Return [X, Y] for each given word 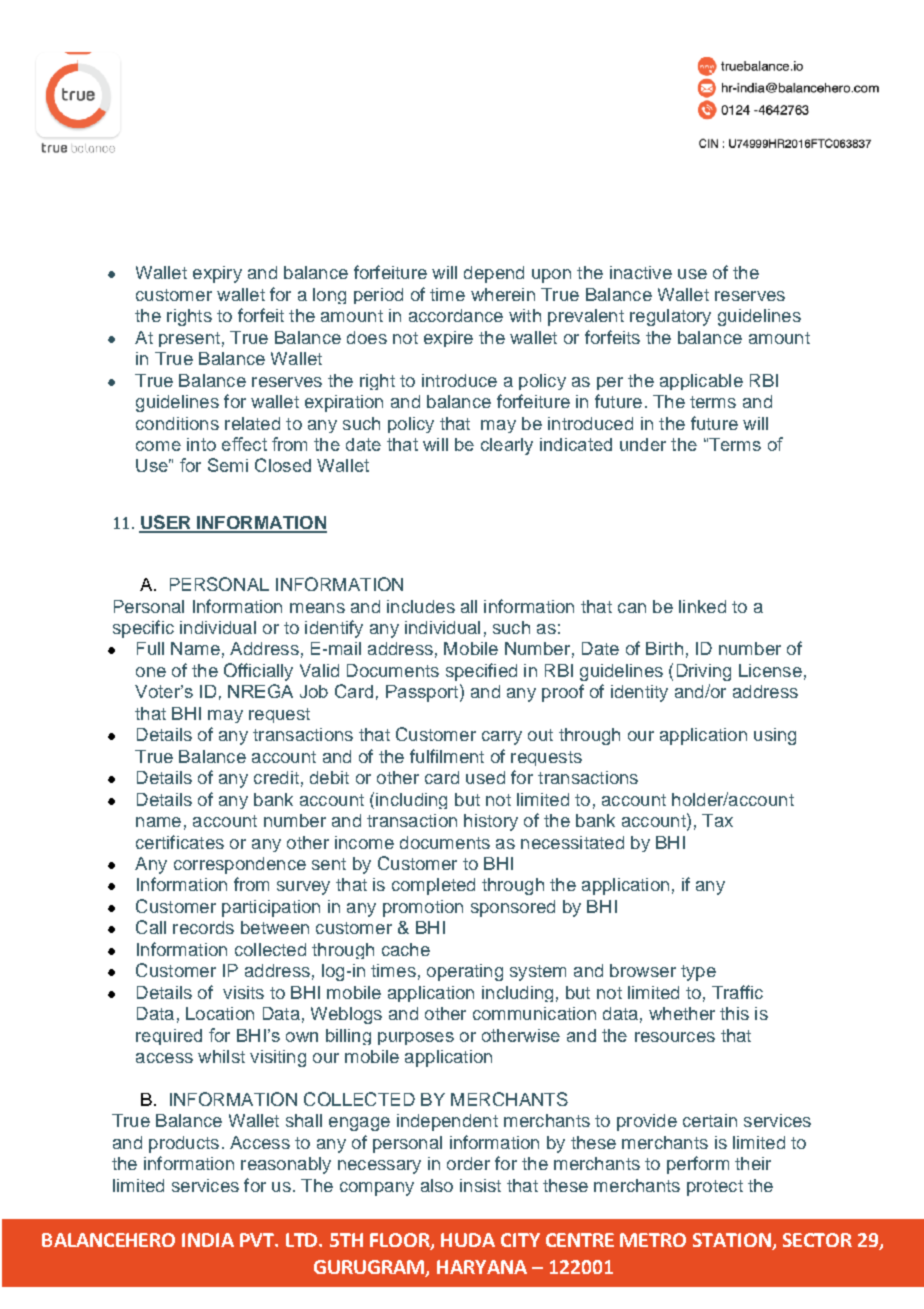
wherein [503, 294]
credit [276, 777]
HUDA [468, 1240]
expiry [217, 274]
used [485, 777]
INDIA [208, 1240]
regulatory [670, 317]
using [775, 736]
